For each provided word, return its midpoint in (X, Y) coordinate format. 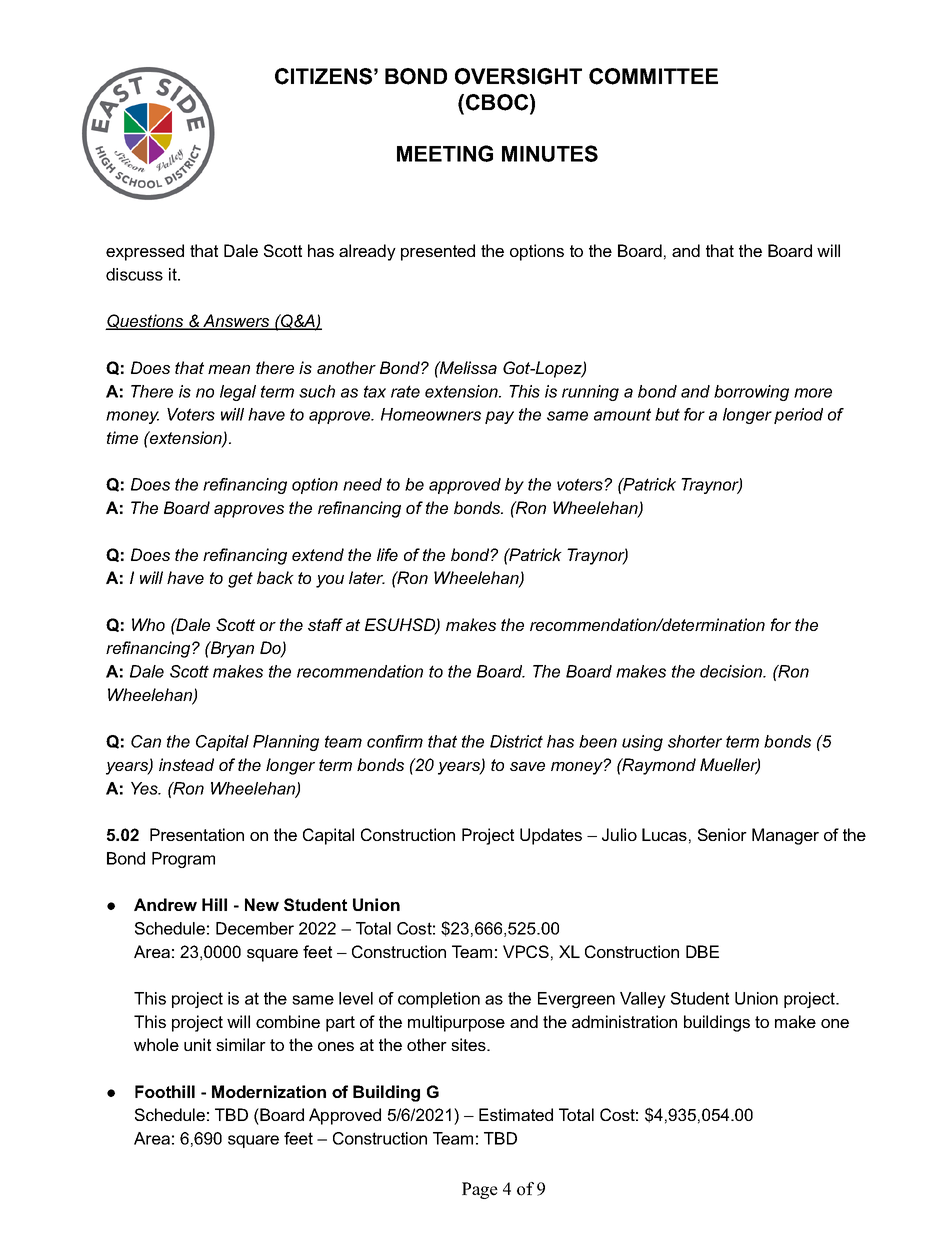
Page (480, 1190)
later (367, 577)
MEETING (445, 153)
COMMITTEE (653, 76)
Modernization (269, 1091)
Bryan (231, 649)
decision (732, 671)
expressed (145, 252)
